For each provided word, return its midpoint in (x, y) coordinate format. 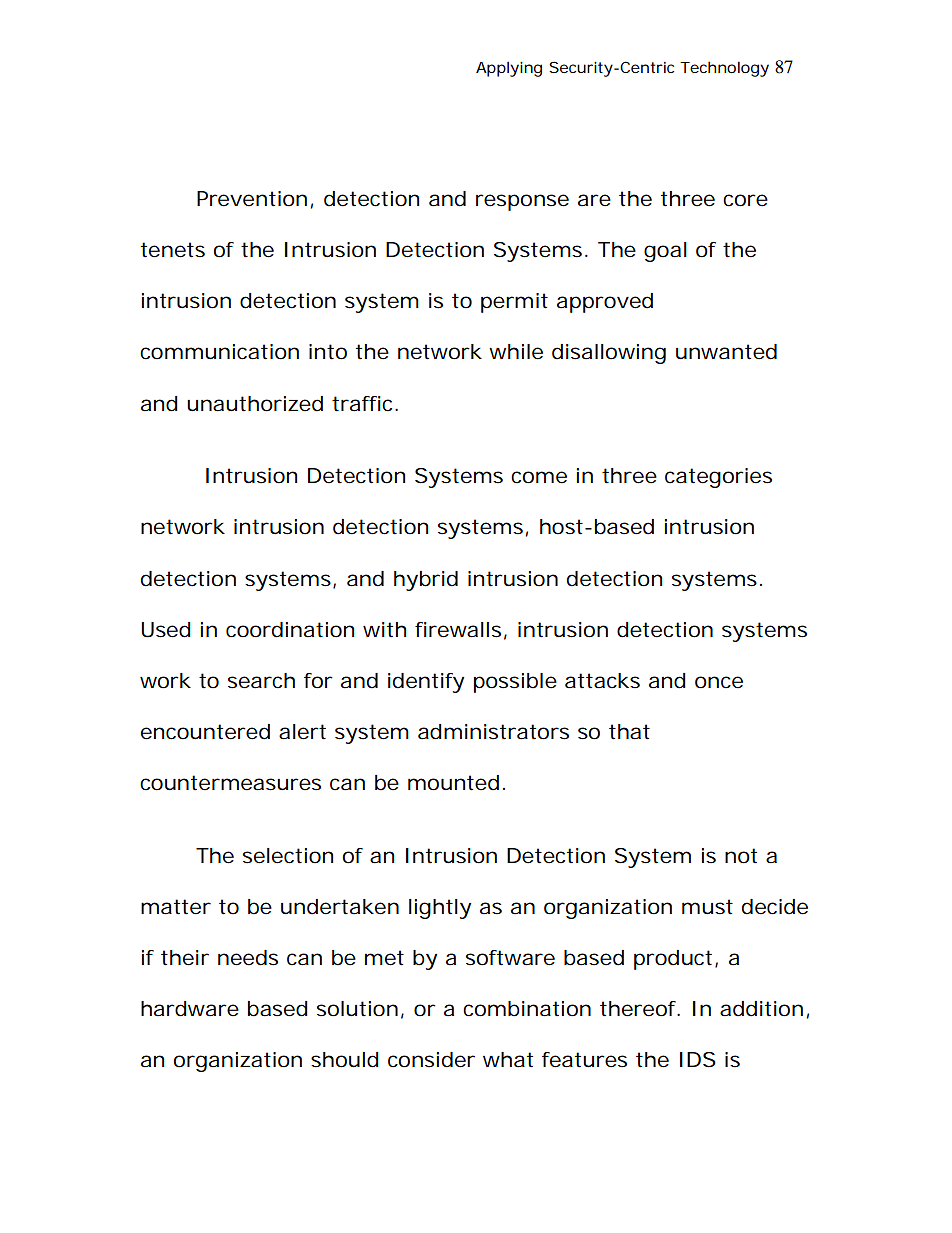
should (345, 1060)
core (745, 200)
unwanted (726, 352)
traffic (365, 404)
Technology (724, 69)
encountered (205, 732)
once (719, 682)
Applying (509, 69)
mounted (456, 783)
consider (431, 1060)
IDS (698, 1060)
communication (219, 352)
